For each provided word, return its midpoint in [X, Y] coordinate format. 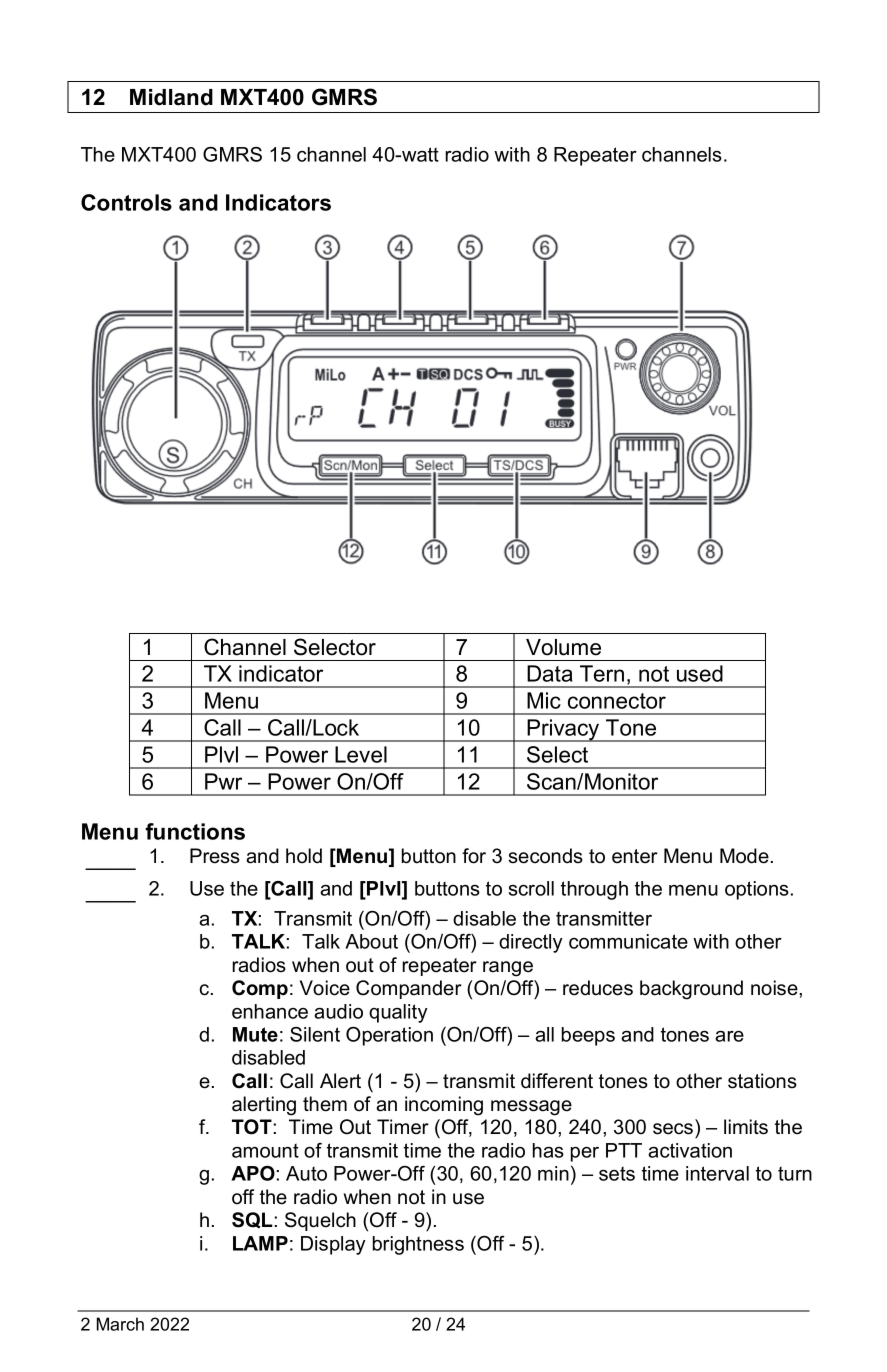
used [700, 673]
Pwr [223, 781]
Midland [171, 97]
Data [550, 673]
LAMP [260, 1243]
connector [617, 701]
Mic [544, 700]
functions [195, 831]
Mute [255, 1034]
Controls [126, 202]
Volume [563, 647]
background [691, 990]
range [508, 969]
